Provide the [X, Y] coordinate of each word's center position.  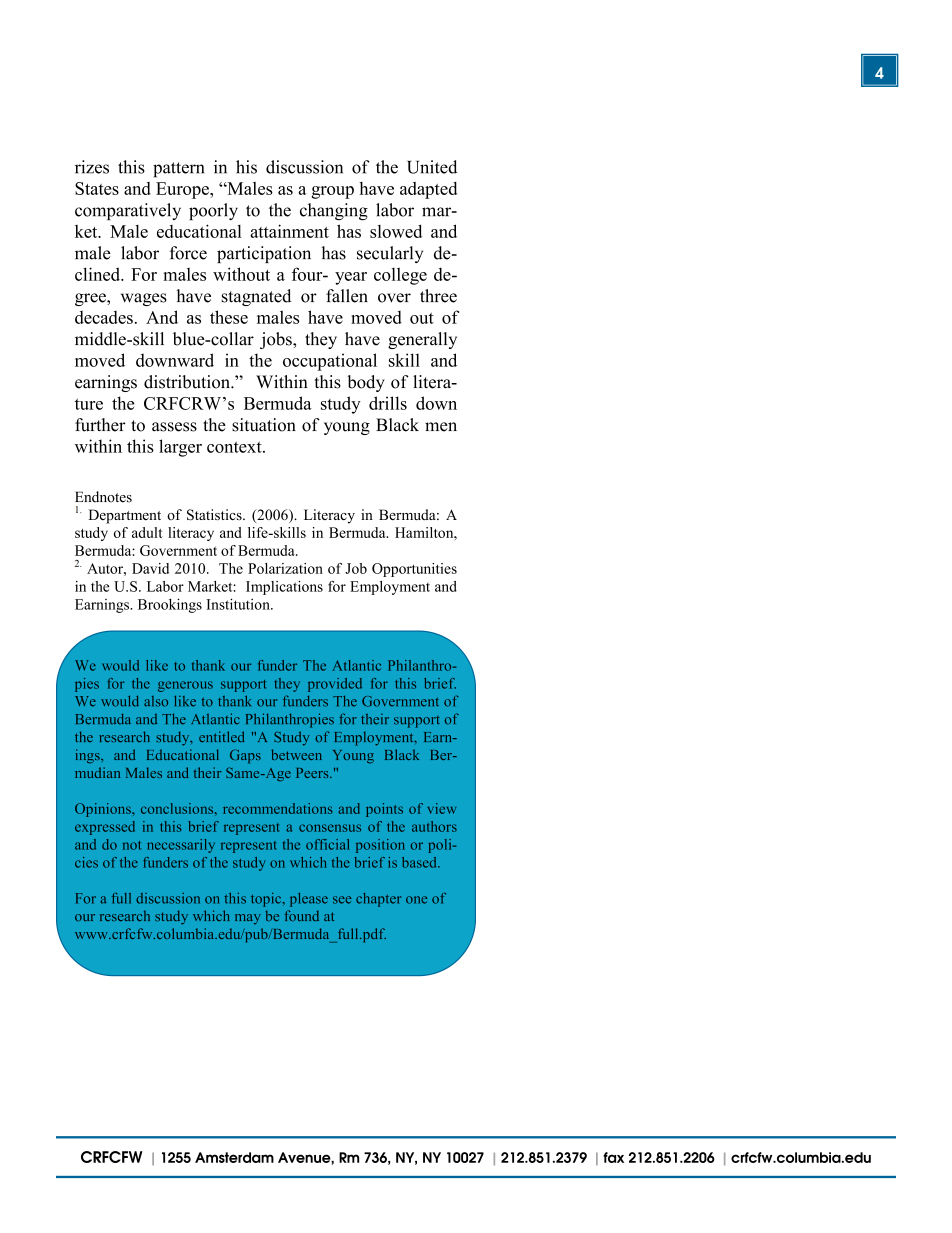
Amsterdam [234, 1157]
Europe [183, 190]
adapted [428, 190]
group [333, 192]
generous [185, 686]
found [301, 915]
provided [335, 685]
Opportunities [414, 570]
